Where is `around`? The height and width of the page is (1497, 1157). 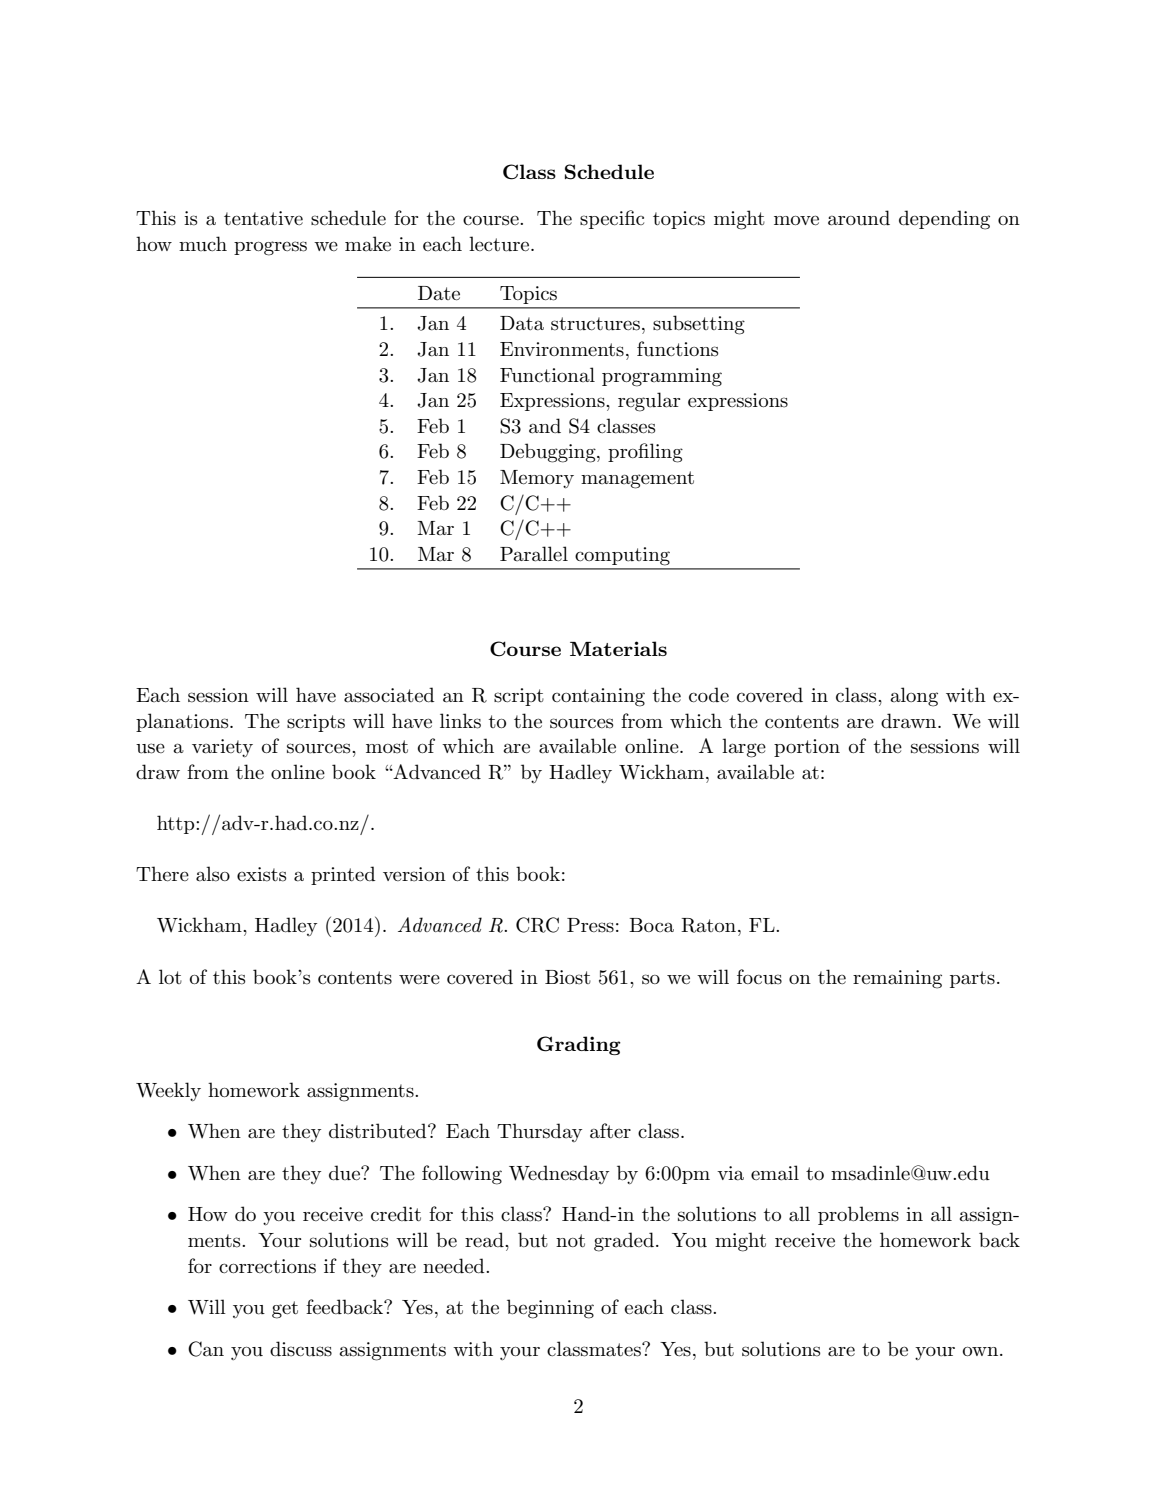 around is located at coordinates (859, 218).
